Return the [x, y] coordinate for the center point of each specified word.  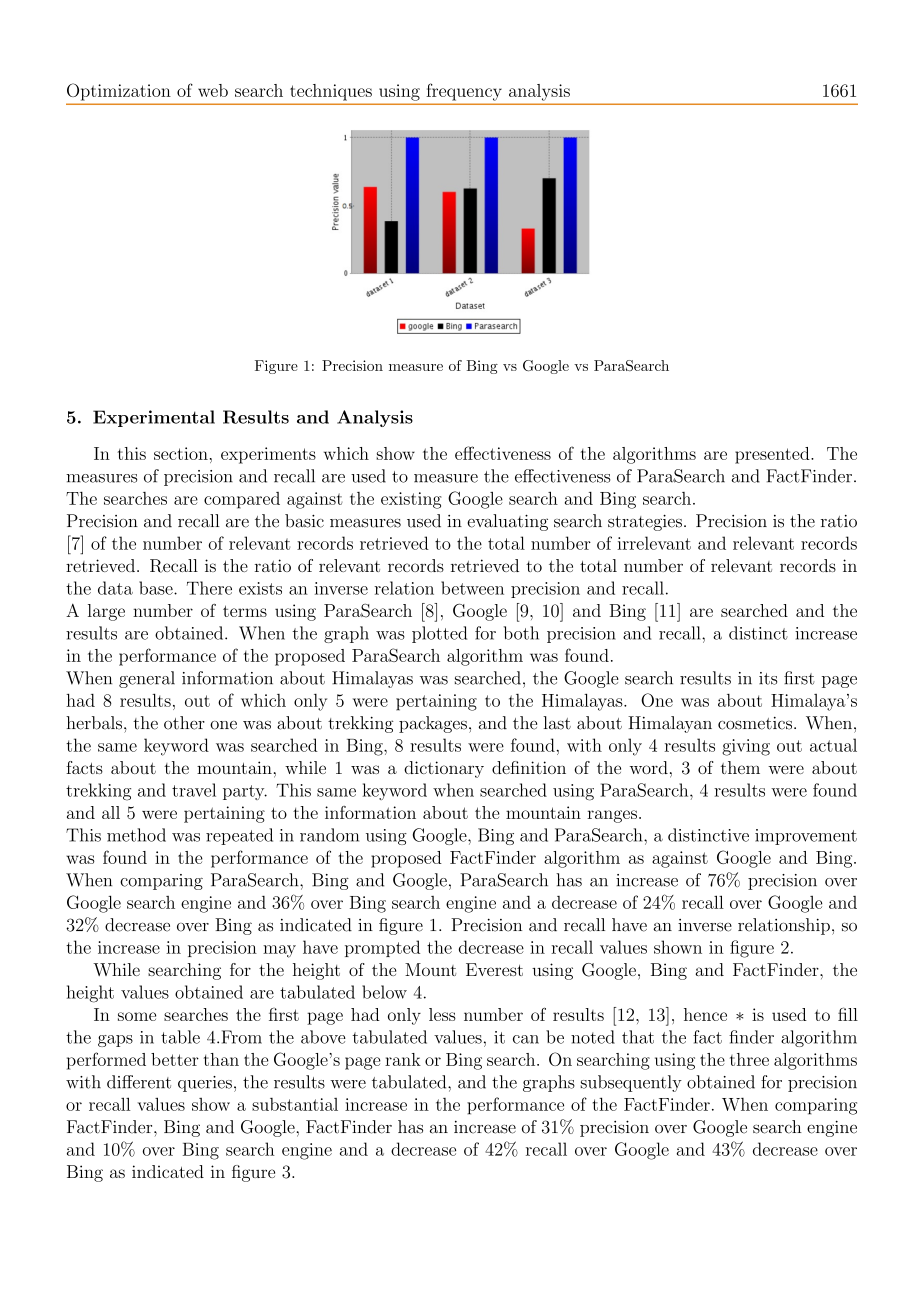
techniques [331, 92]
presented [773, 455]
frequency [464, 92]
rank [403, 1059]
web [213, 90]
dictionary [444, 769]
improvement [806, 837]
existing [411, 500]
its [768, 678]
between [472, 588]
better [175, 1059]
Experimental [154, 418]
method [136, 835]
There [209, 588]
